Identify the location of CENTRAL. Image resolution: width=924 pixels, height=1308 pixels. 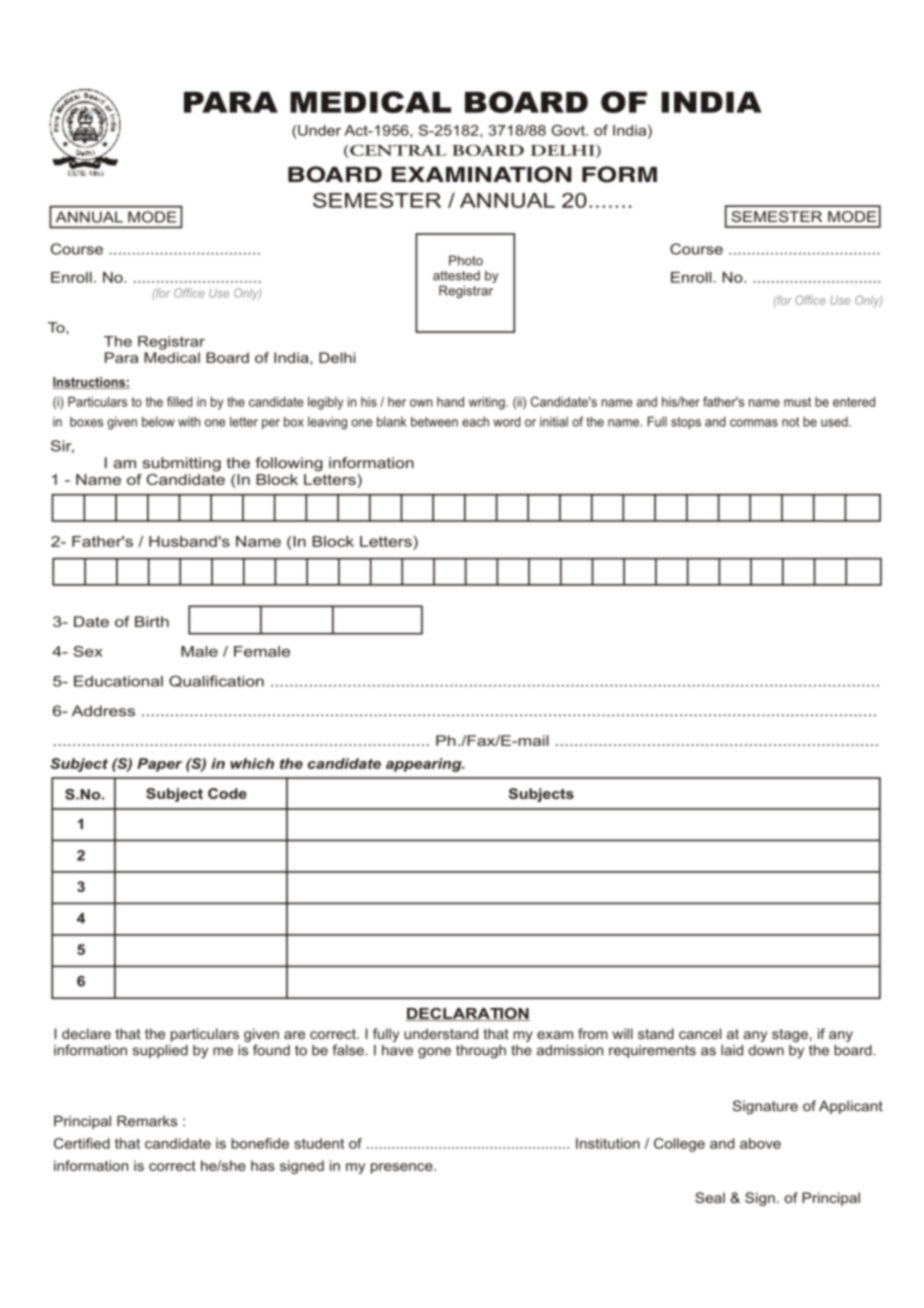
(397, 151).
